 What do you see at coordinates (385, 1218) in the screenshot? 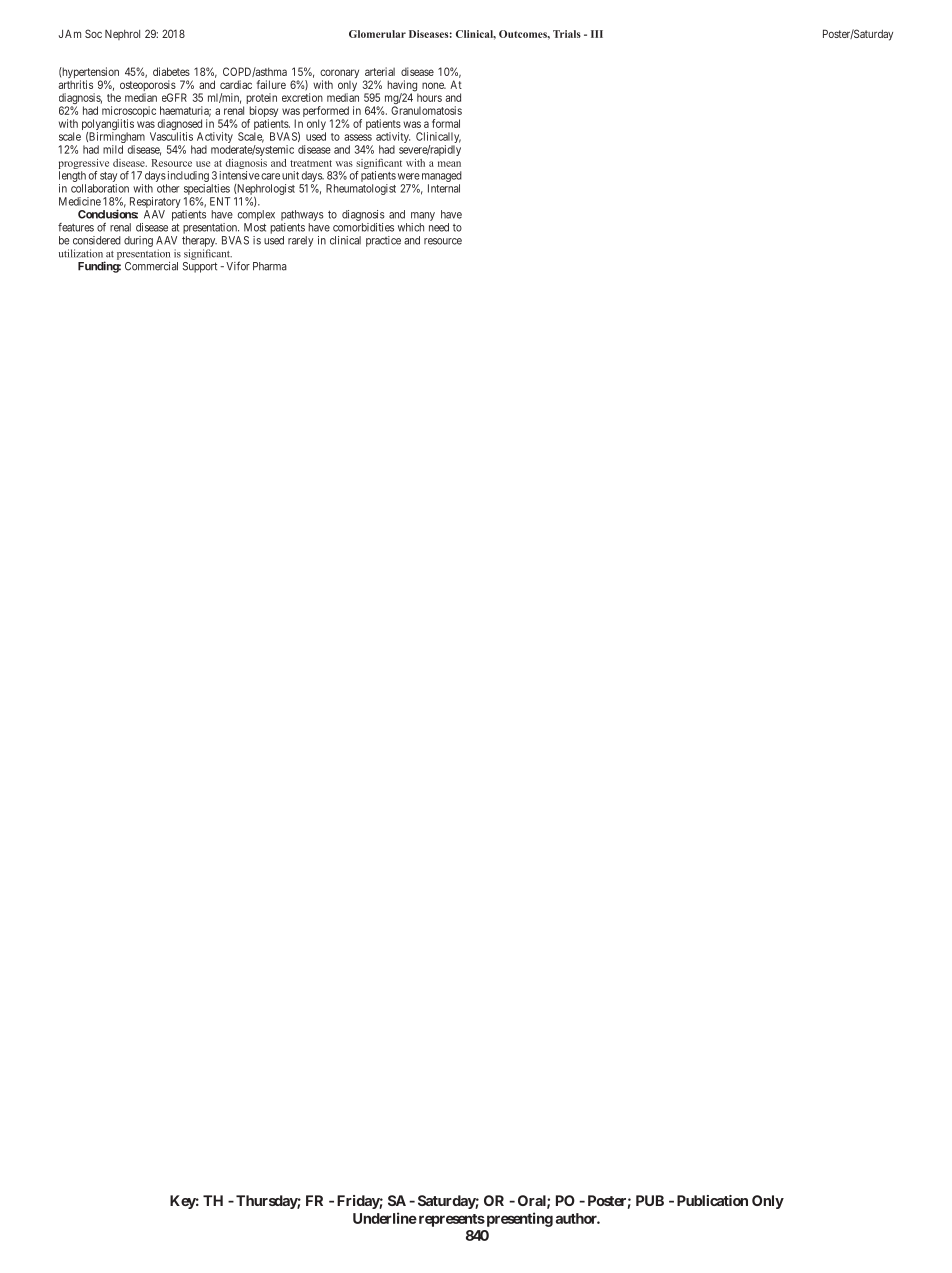
I see `Underline` at bounding box center [385, 1218].
